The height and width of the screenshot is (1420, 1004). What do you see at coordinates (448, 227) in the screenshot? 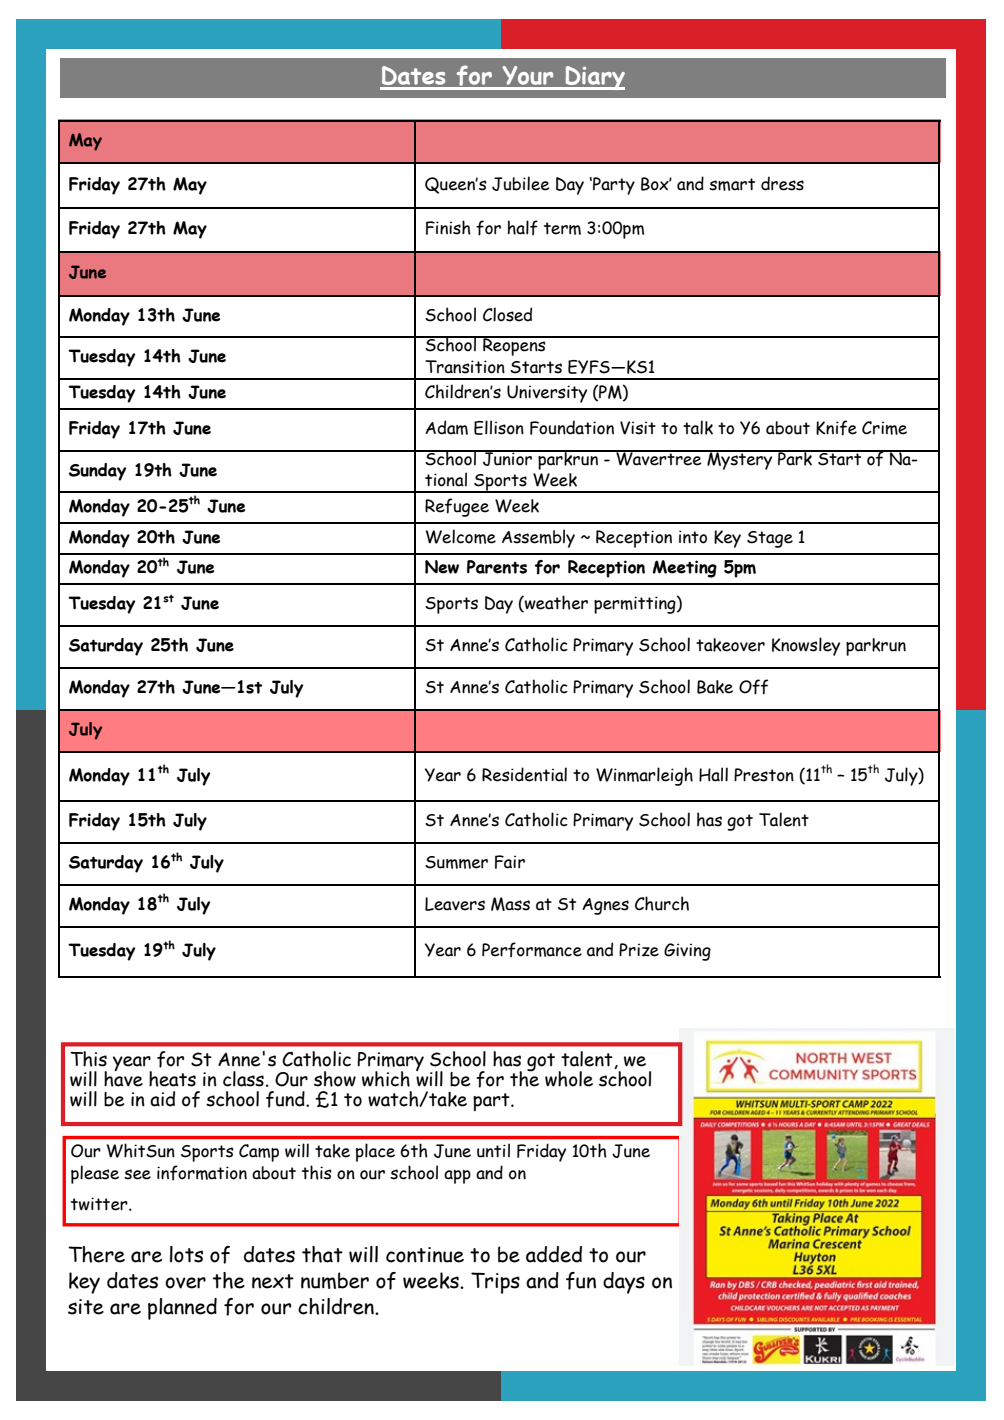
I see `Finish` at bounding box center [448, 227].
